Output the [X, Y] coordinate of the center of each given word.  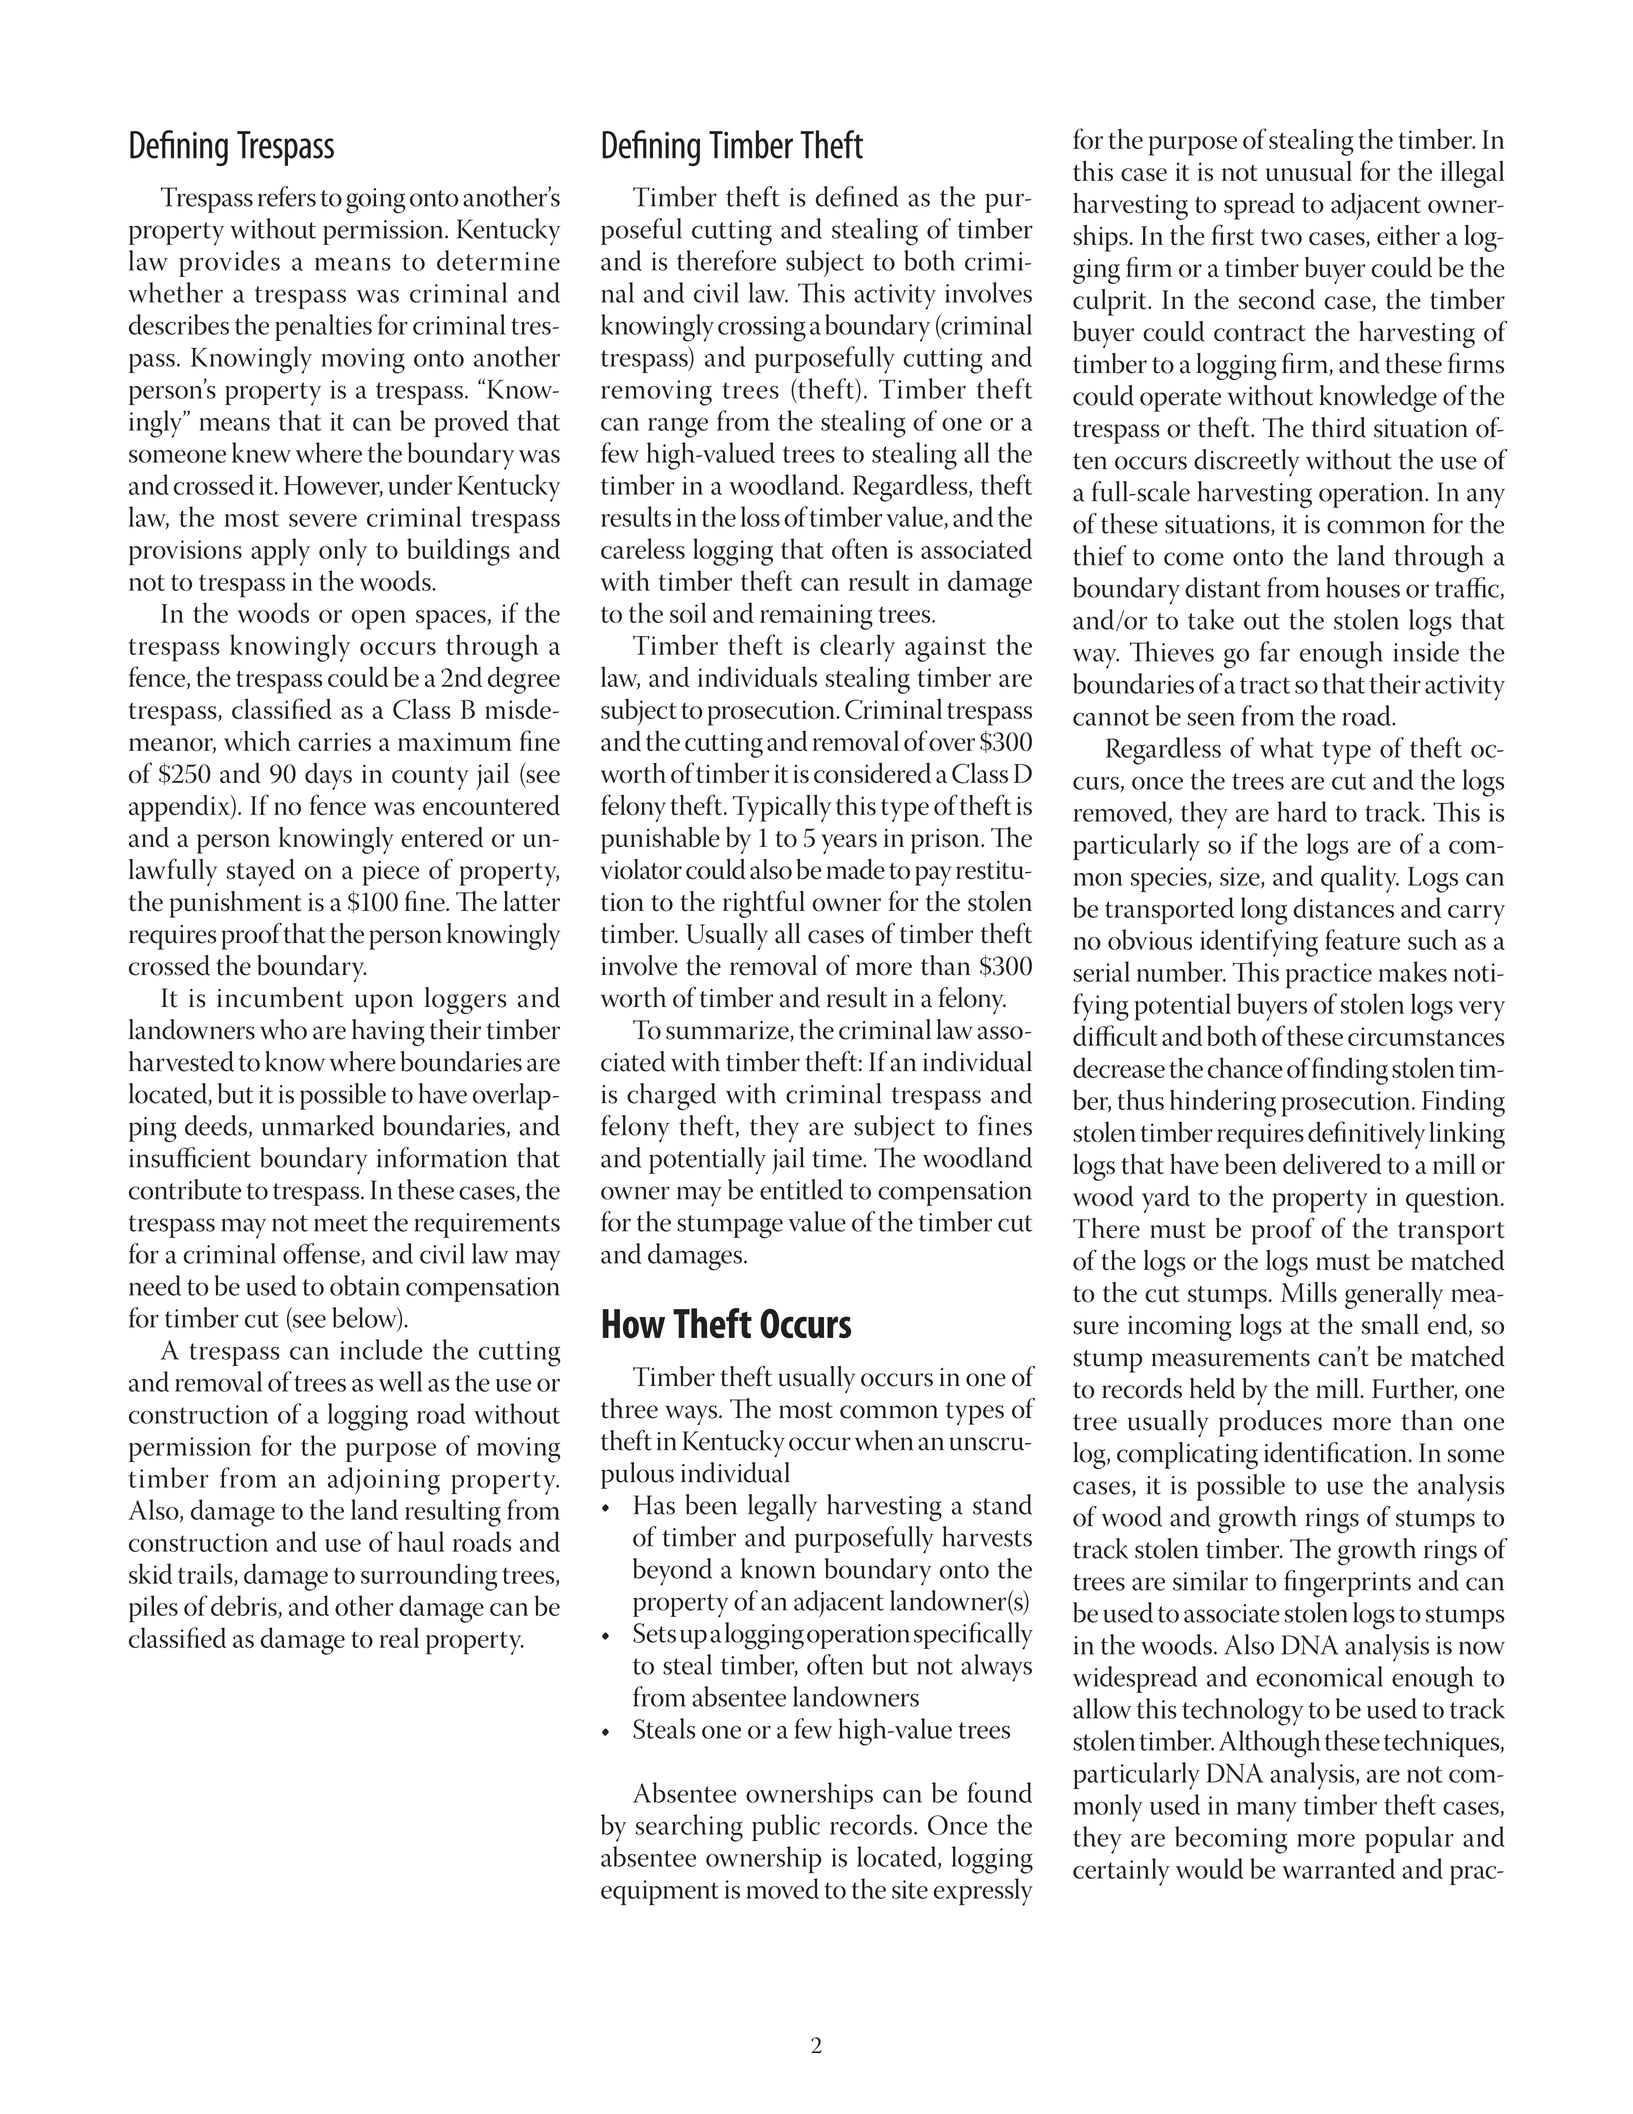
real [399, 1637]
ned [878, 196]
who [283, 1029]
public [786, 1827]
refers [287, 196]
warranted [1338, 1868]
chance [1245, 1067]
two [1281, 237]
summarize [728, 1031]
